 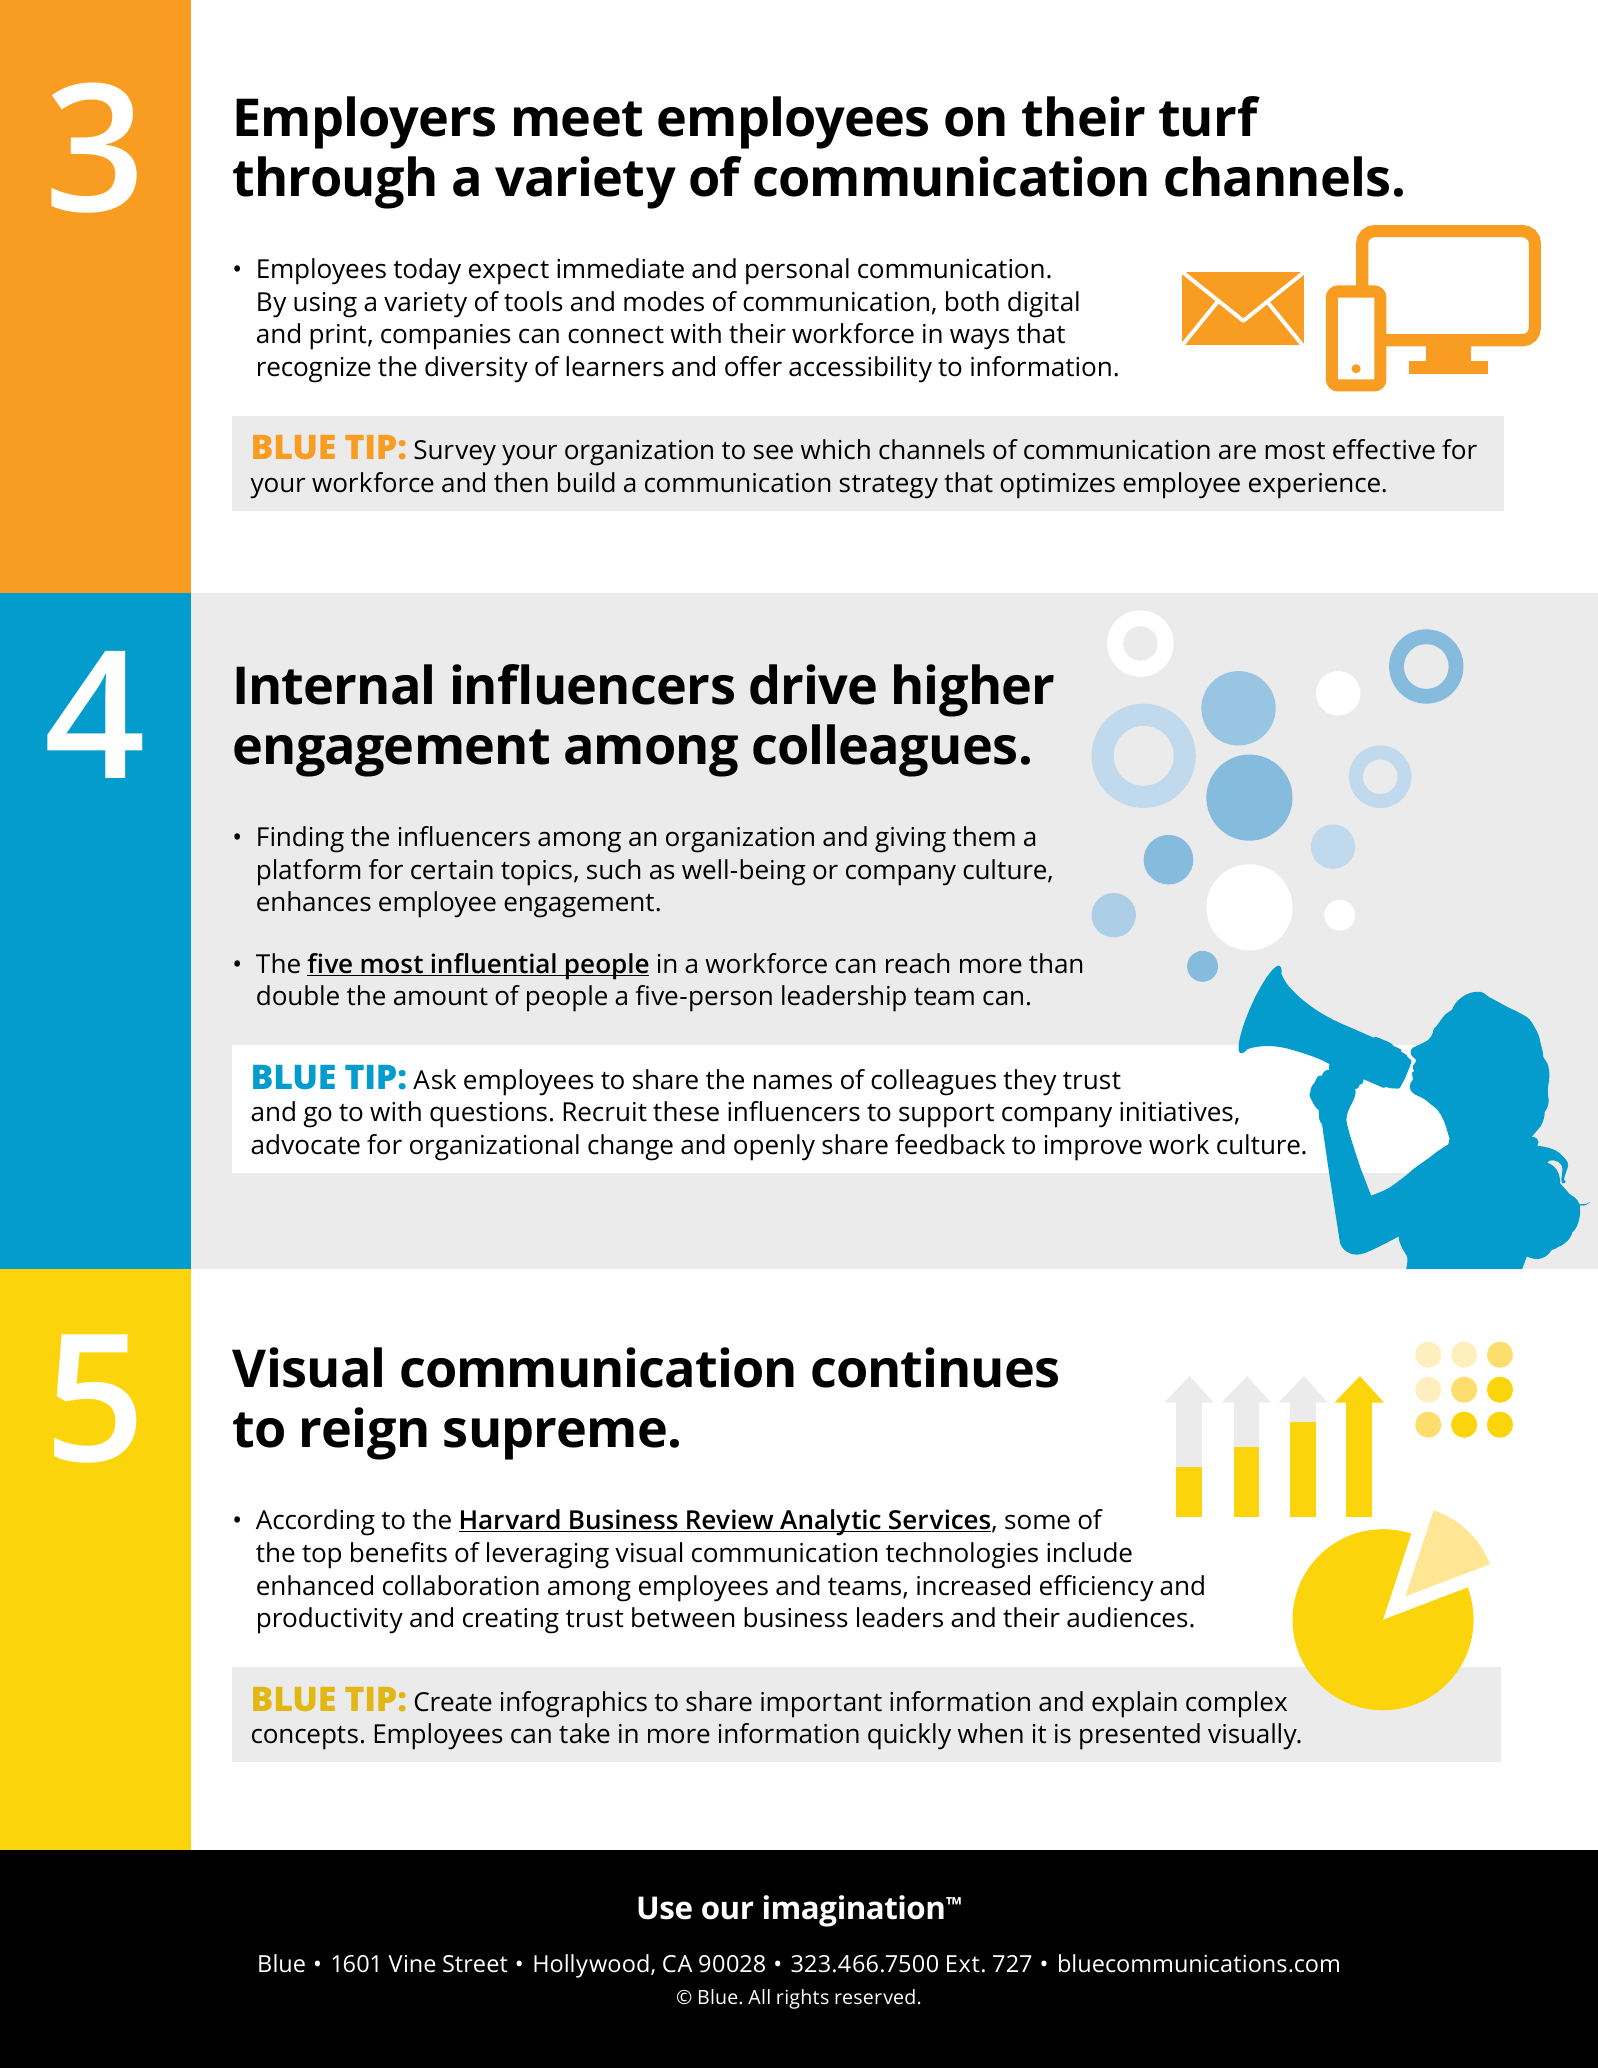 What do you see at coordinates (365, 122) in the image?
I see `Employers` at bounding box center [365, 122].
